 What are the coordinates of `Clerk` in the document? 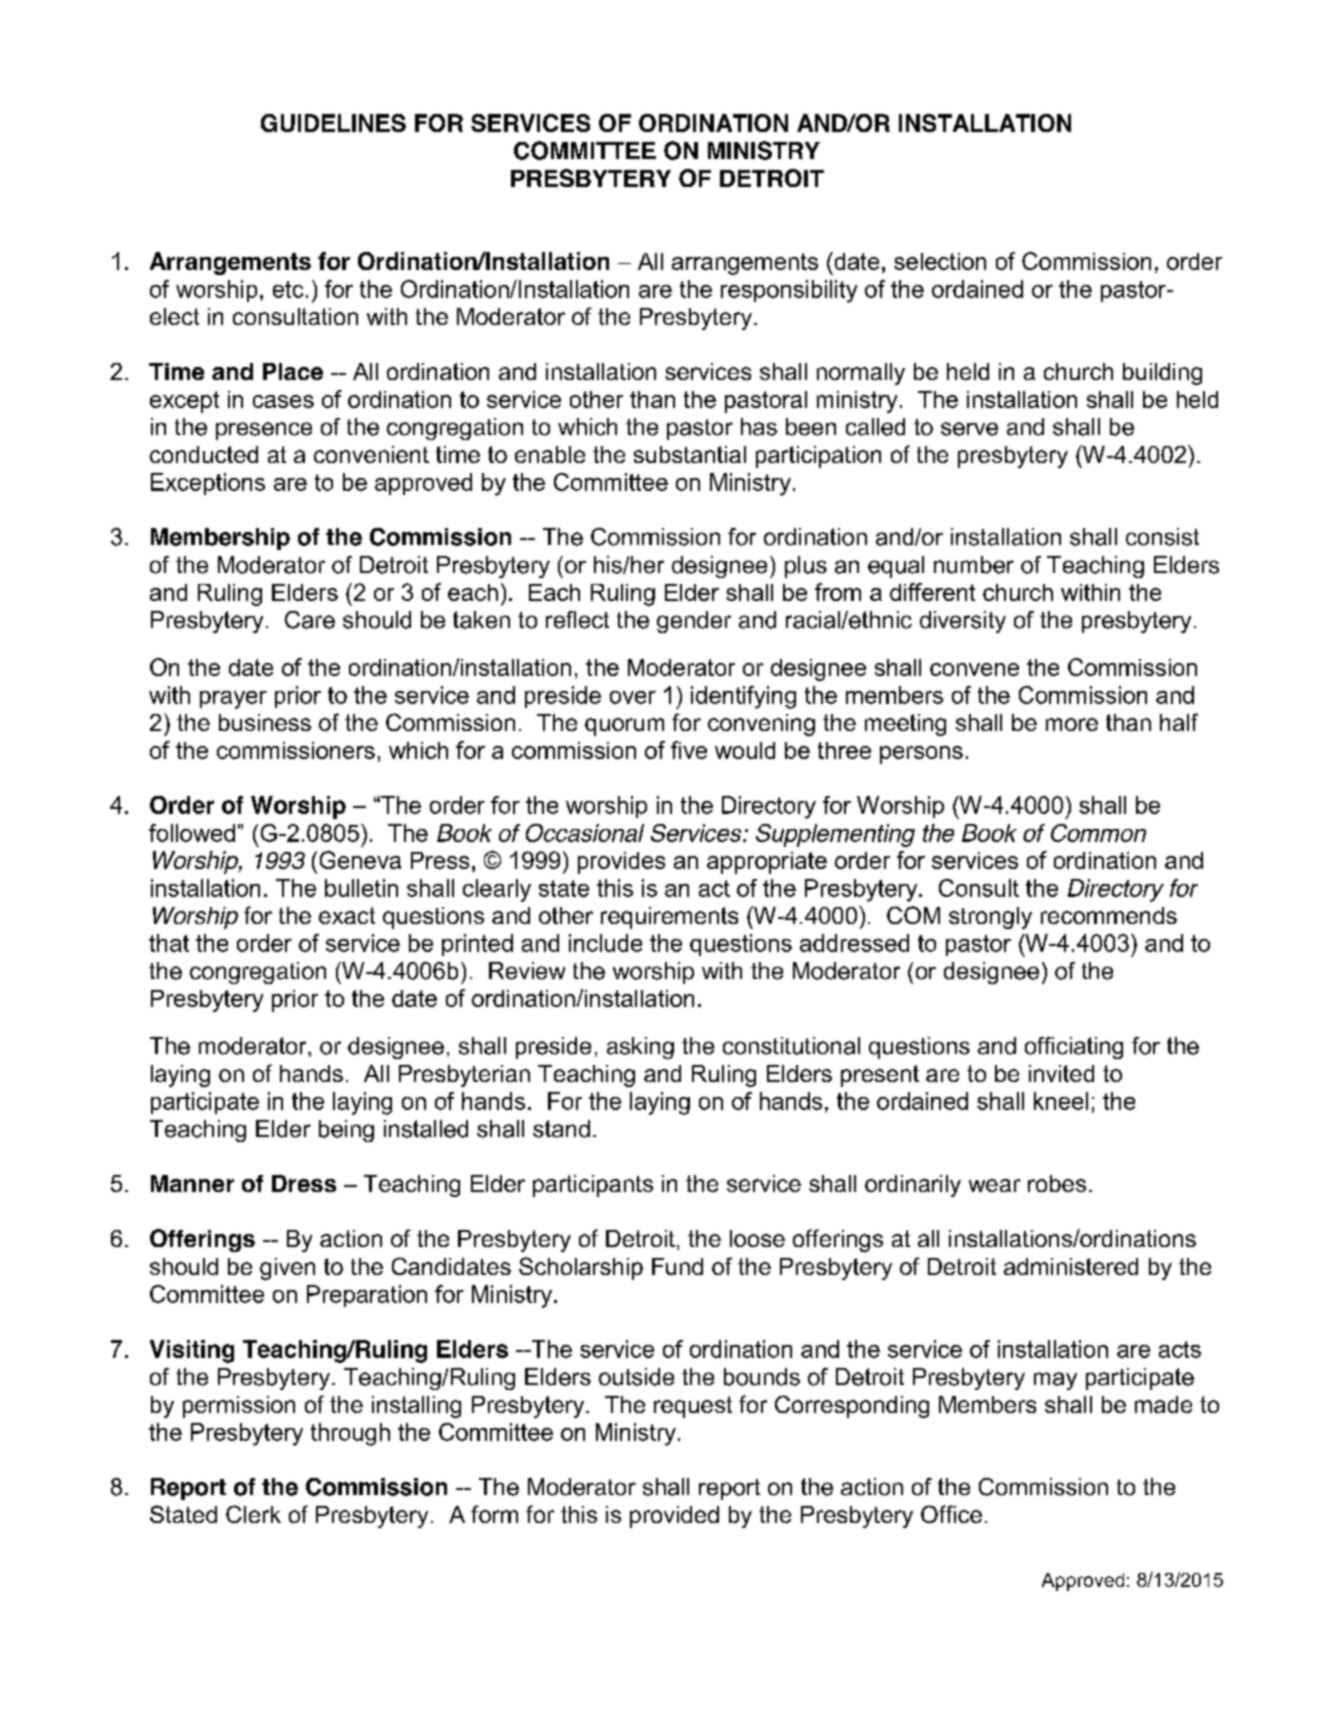 It's located at (253, 1514).
